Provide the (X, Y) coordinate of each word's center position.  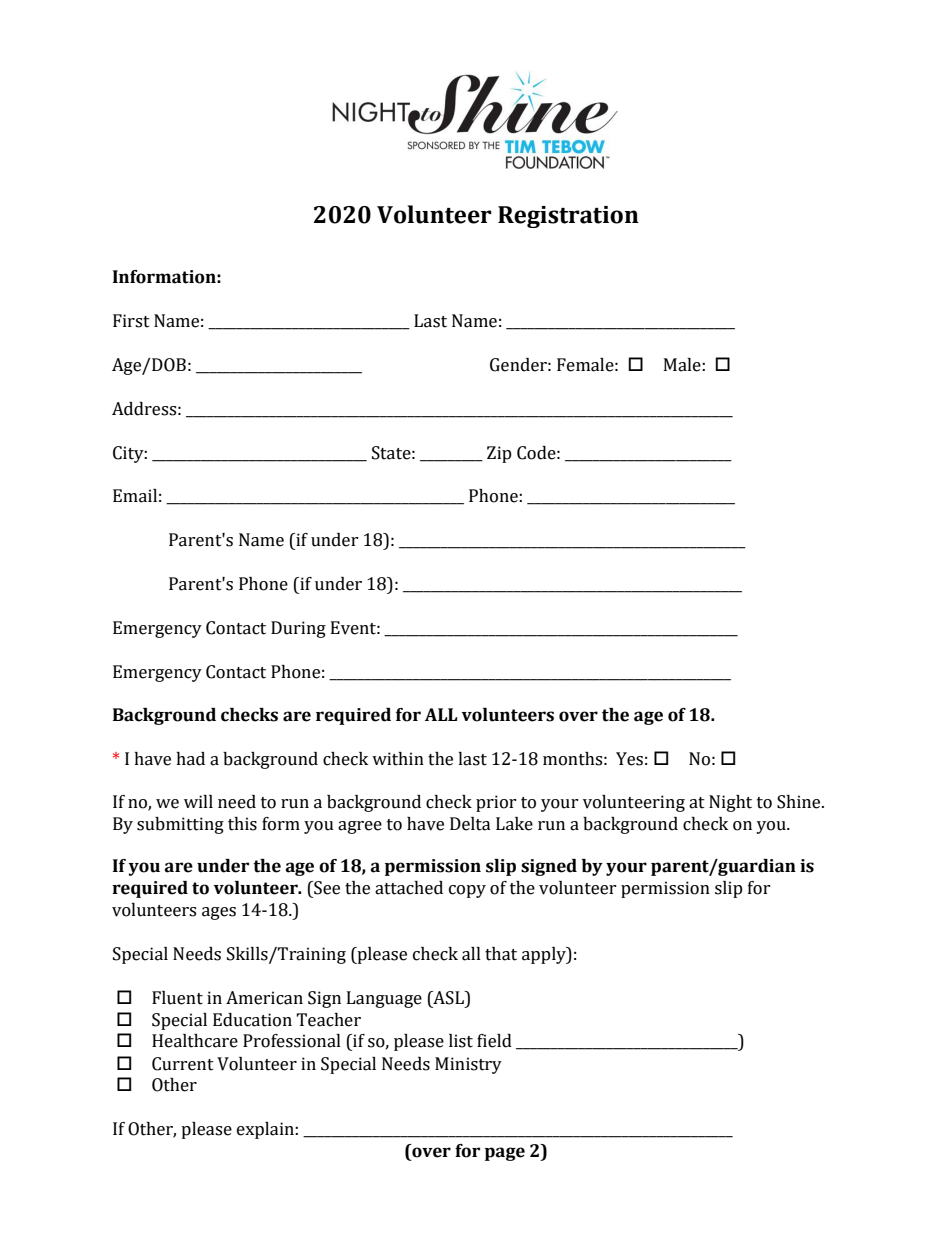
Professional (292, 1041)
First (131, 321)
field (494, 1041)
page (505, 1154)
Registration (568, 217)
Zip (499, 454)
